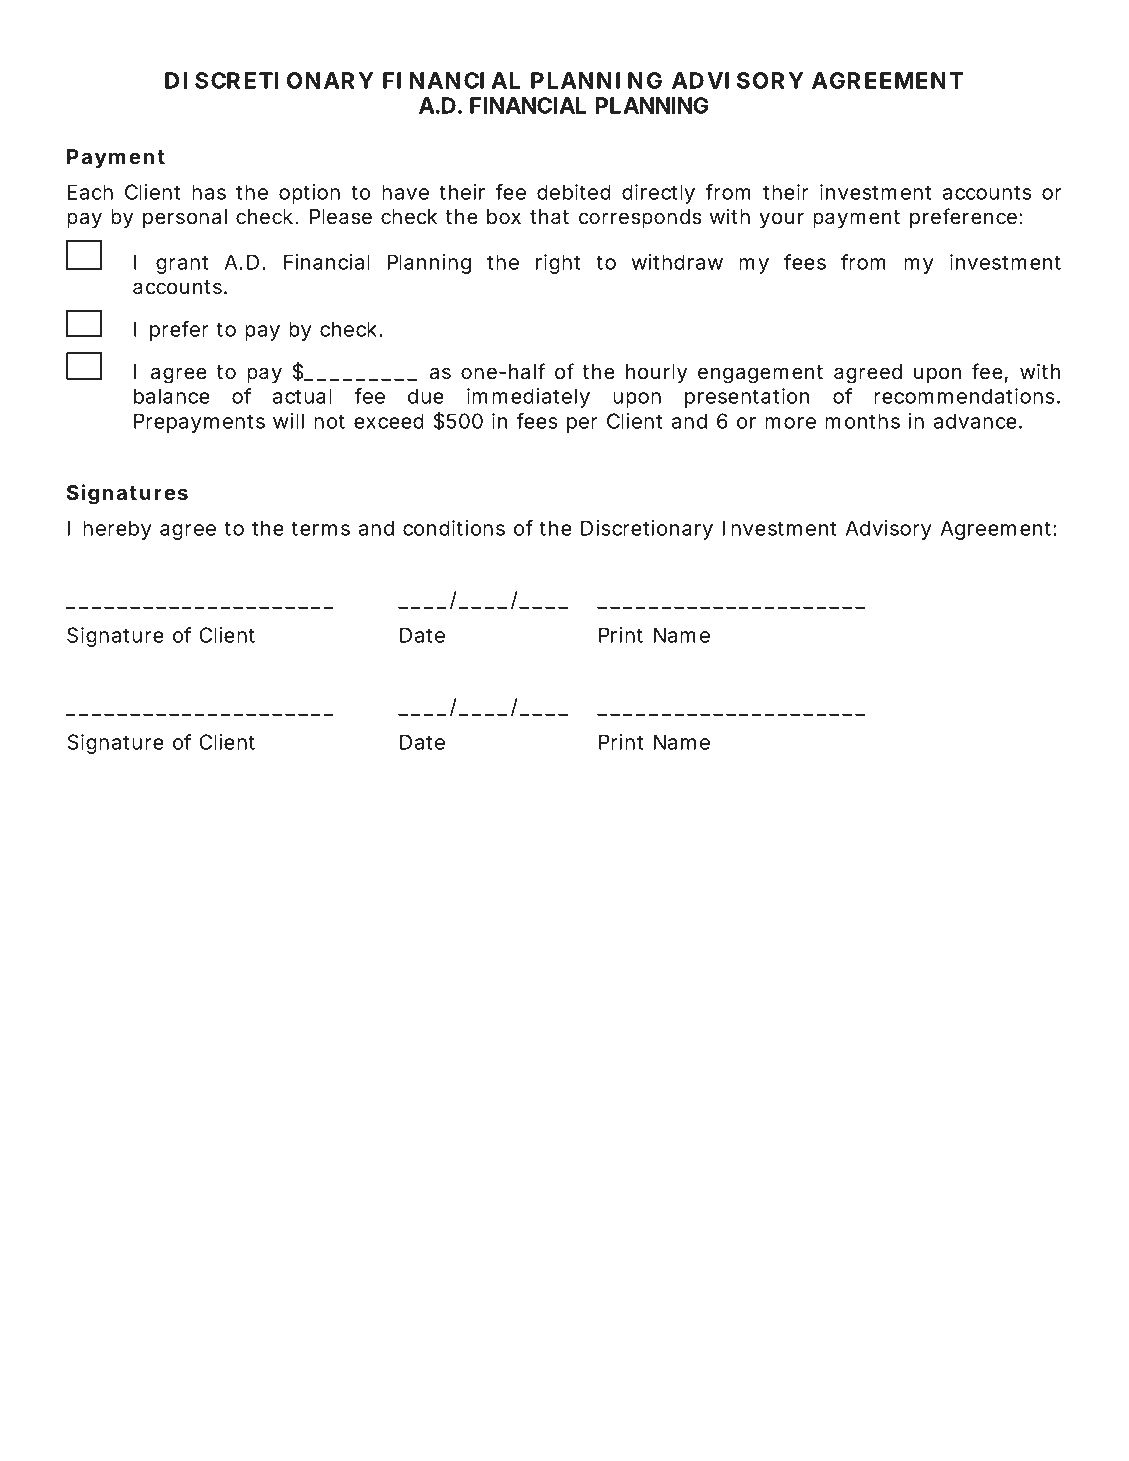 The height and width of the screenshot is (1461, 1129). Describe the element at coordinates (656, 373) in the screenshot. I see `hourly` at that location.
